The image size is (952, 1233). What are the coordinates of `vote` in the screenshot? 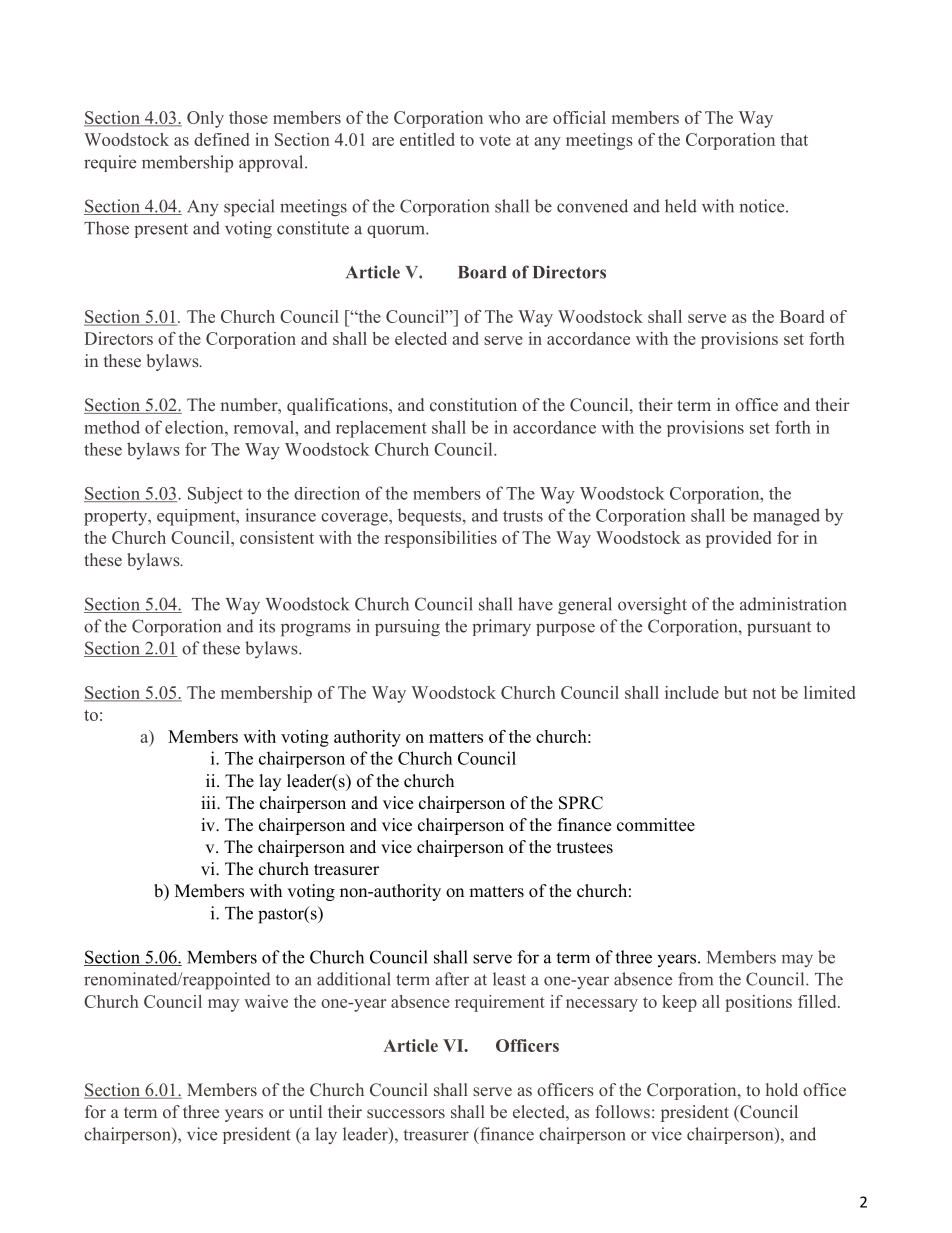 It's located at (495, 140).
